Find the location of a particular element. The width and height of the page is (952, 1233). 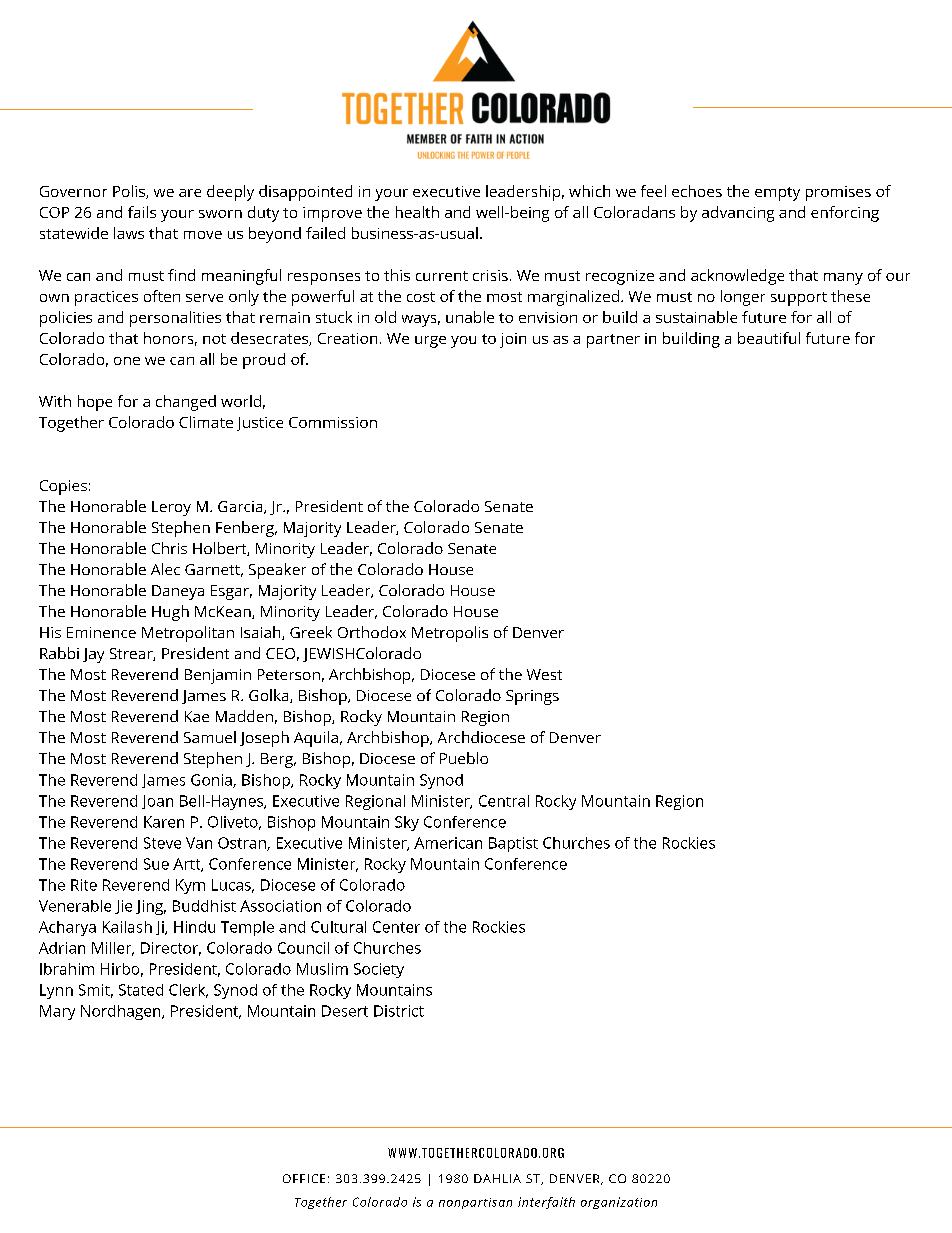

West is located at coordinates (544, 674).
